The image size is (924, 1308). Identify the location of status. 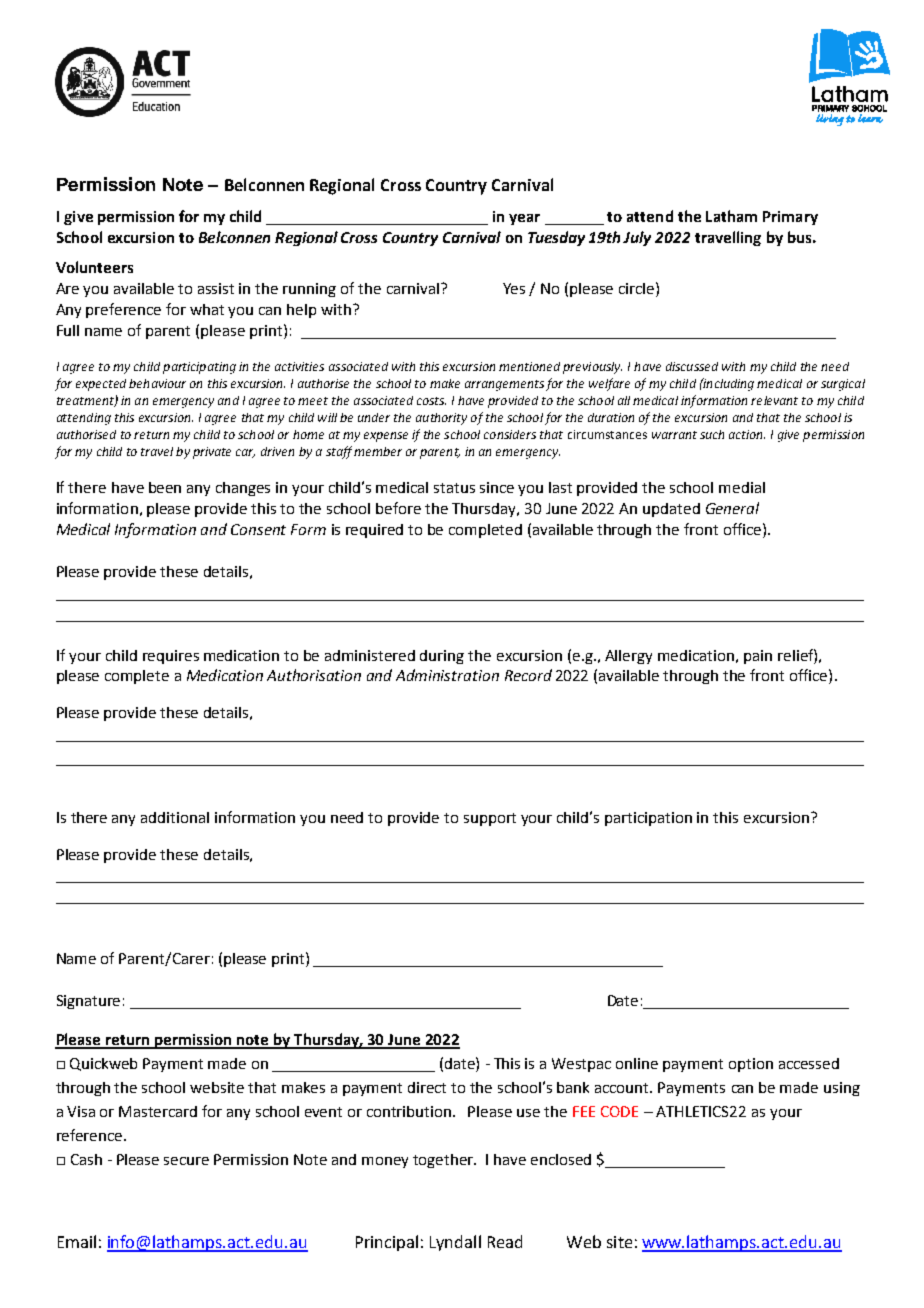
(454, 488).
